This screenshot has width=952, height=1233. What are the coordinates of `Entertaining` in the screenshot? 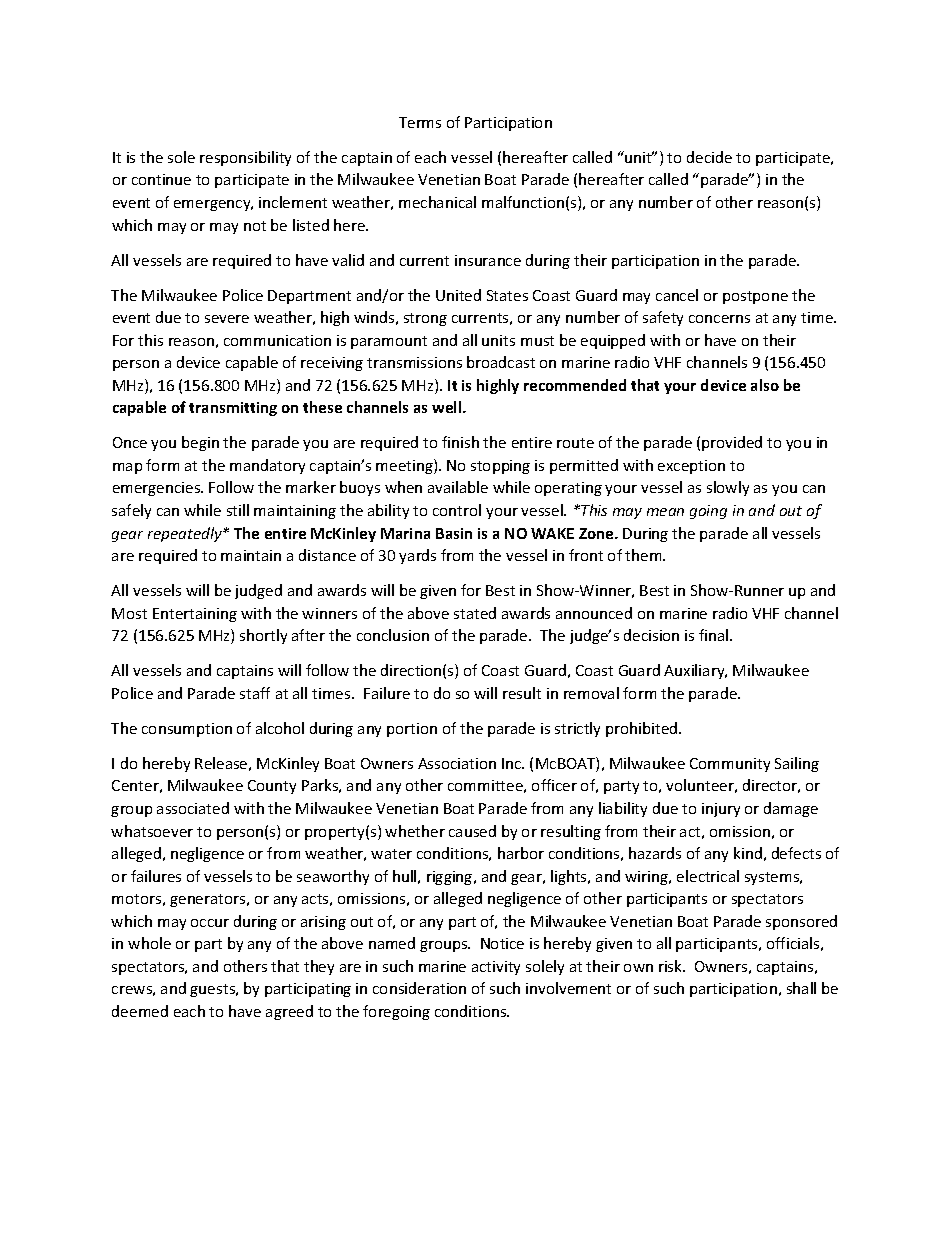 It's located at (195, 615).
